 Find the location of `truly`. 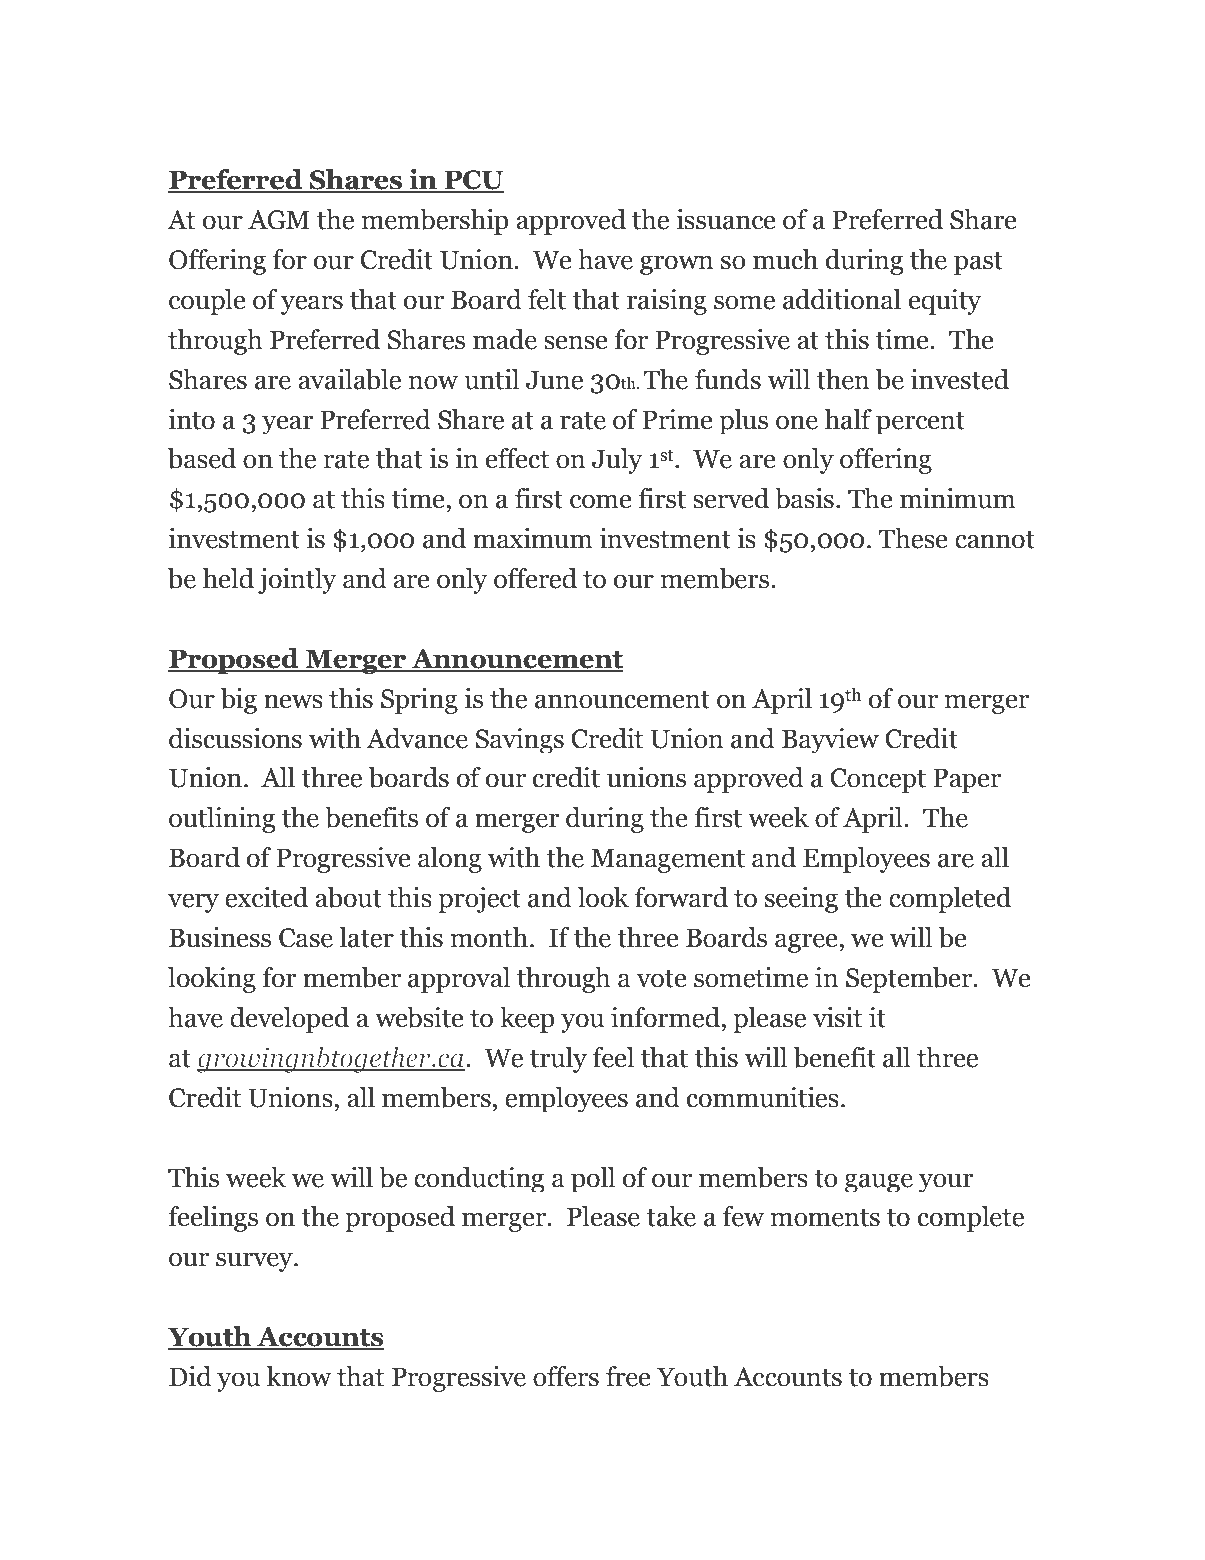

truly is located at coordinates (558, 1060).
